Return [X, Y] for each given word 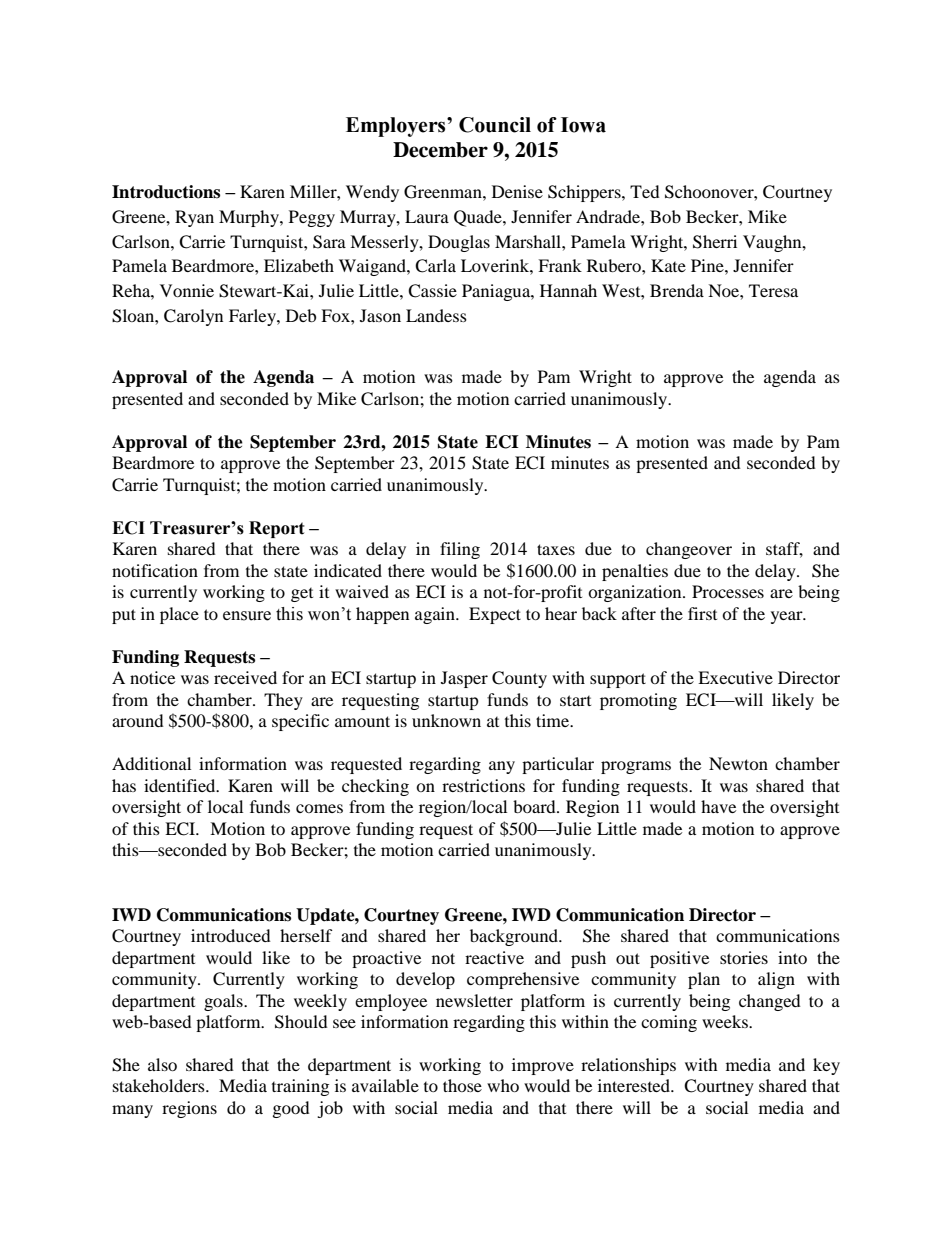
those [462, 1085]
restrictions [483, 785]
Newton [738, 763]
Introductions [166, 192]
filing [460, 550]
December [440, 150]
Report [277, 529]
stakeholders [160, 1085]
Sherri [715, 242]
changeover [689, 550]
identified [181, 785]
